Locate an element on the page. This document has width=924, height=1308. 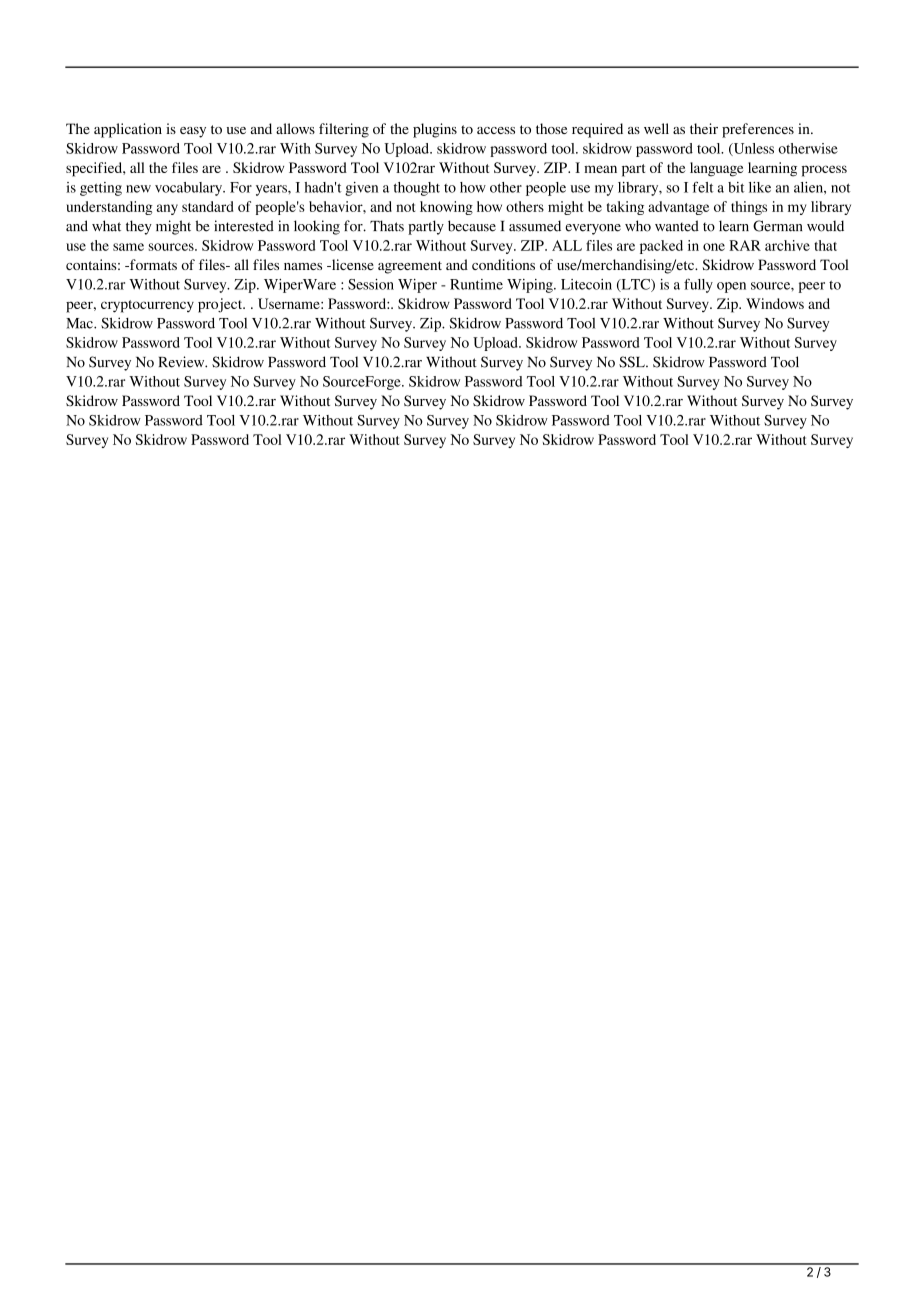
any is located at coordinates (167, 209).
